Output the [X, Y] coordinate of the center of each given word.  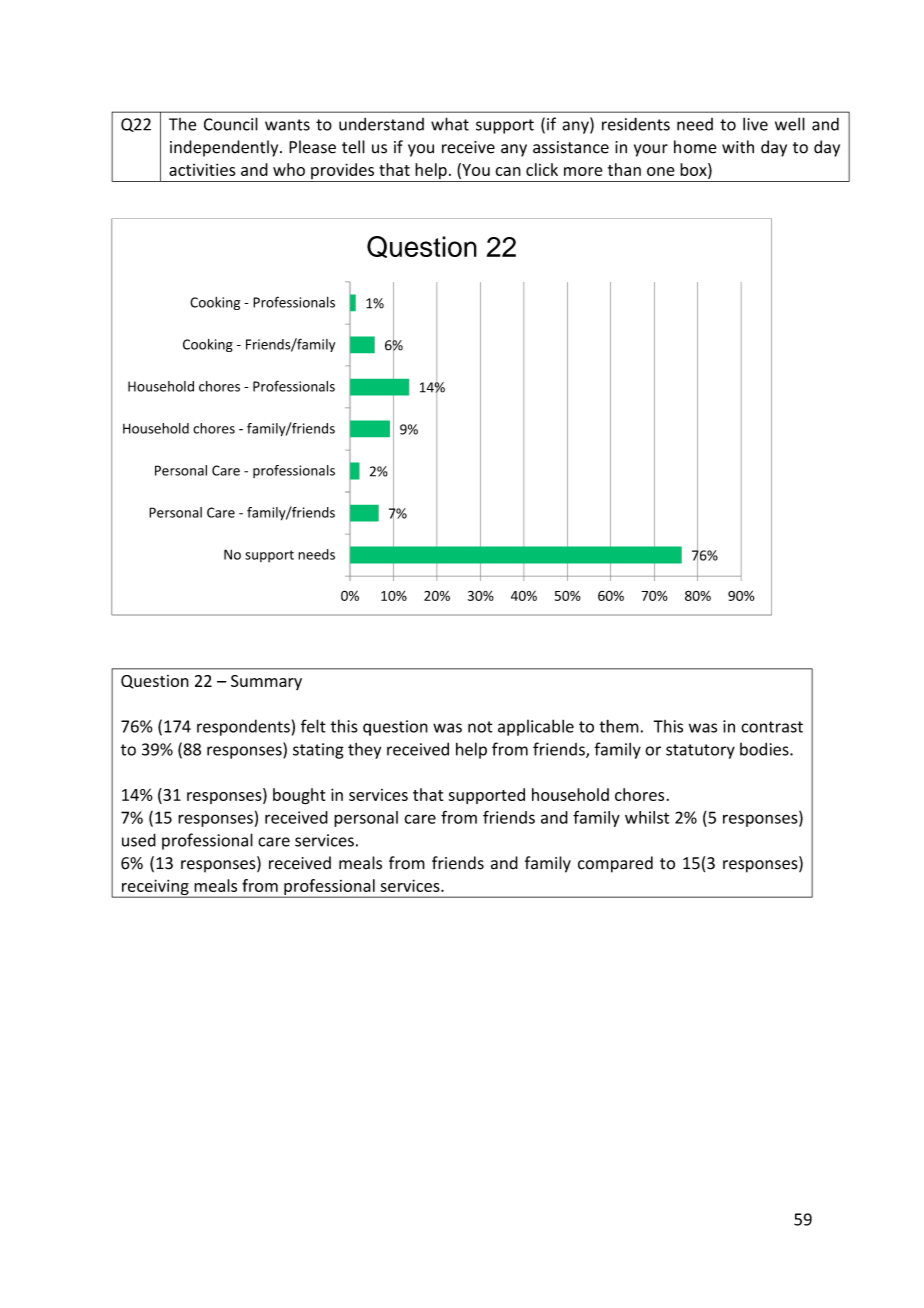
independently [225, 148]
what [450, 124]
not [480, 727]
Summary [266, 682]
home [695, 147]
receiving [155, 888]
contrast [772, 727]
